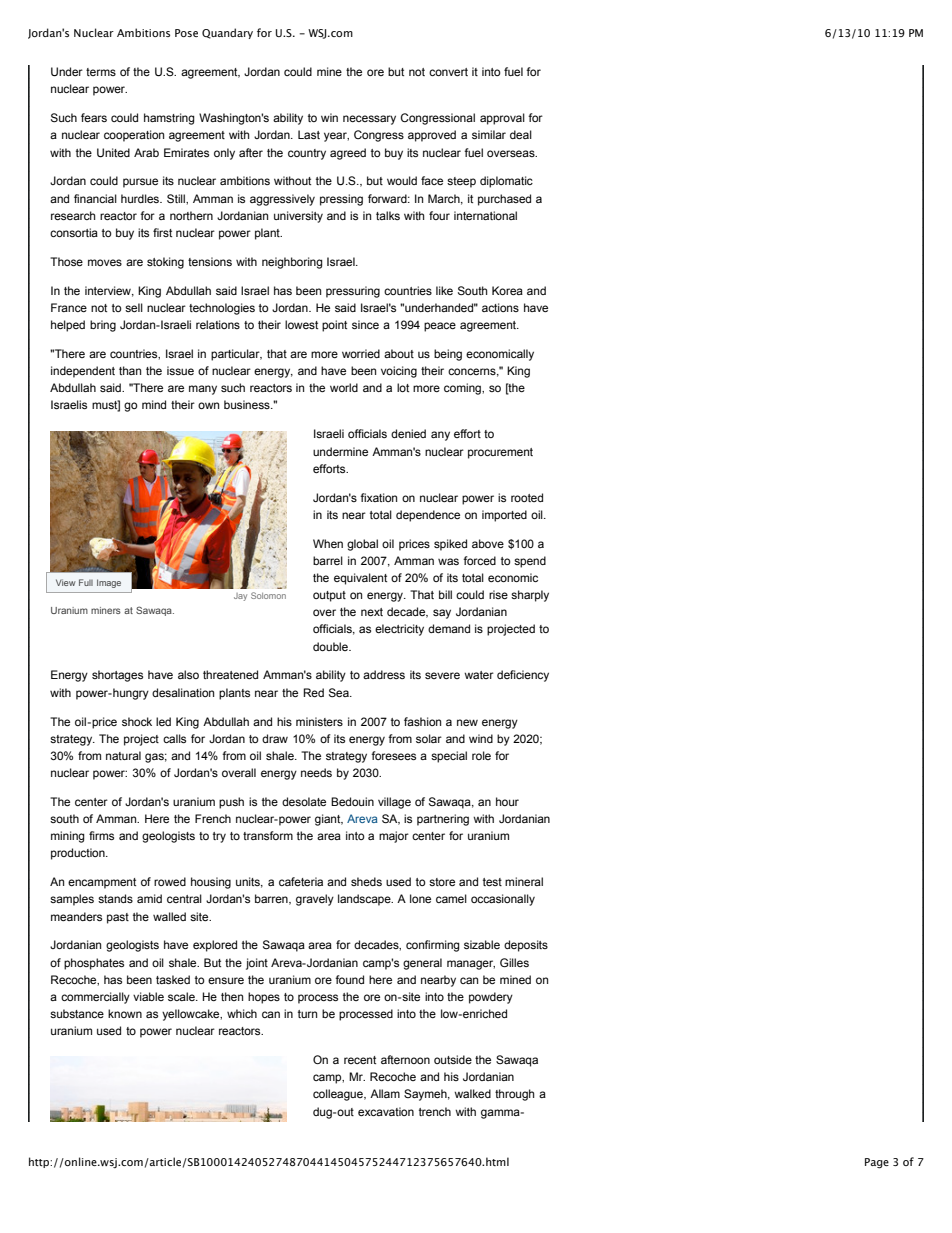 Image resolution: width=952 pixels, height=1233 pixels. I want to click on Pose, so click(186, 33).
